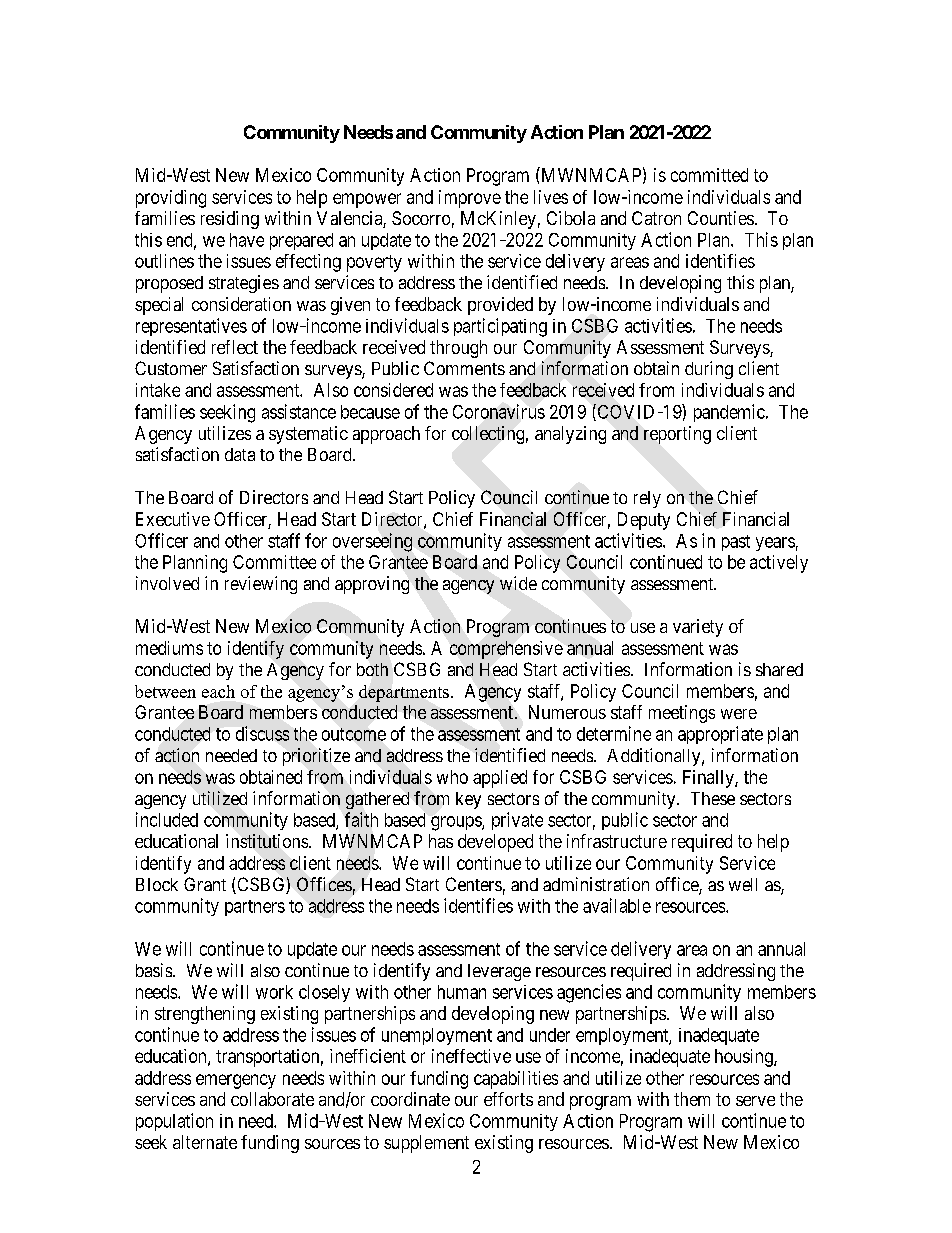 The height and width of the screenshot is (1233, 952). What do you see at coordinates (205, 1142) in the screenshot?
I see `alternate` at bounding box center [205, 1142].
